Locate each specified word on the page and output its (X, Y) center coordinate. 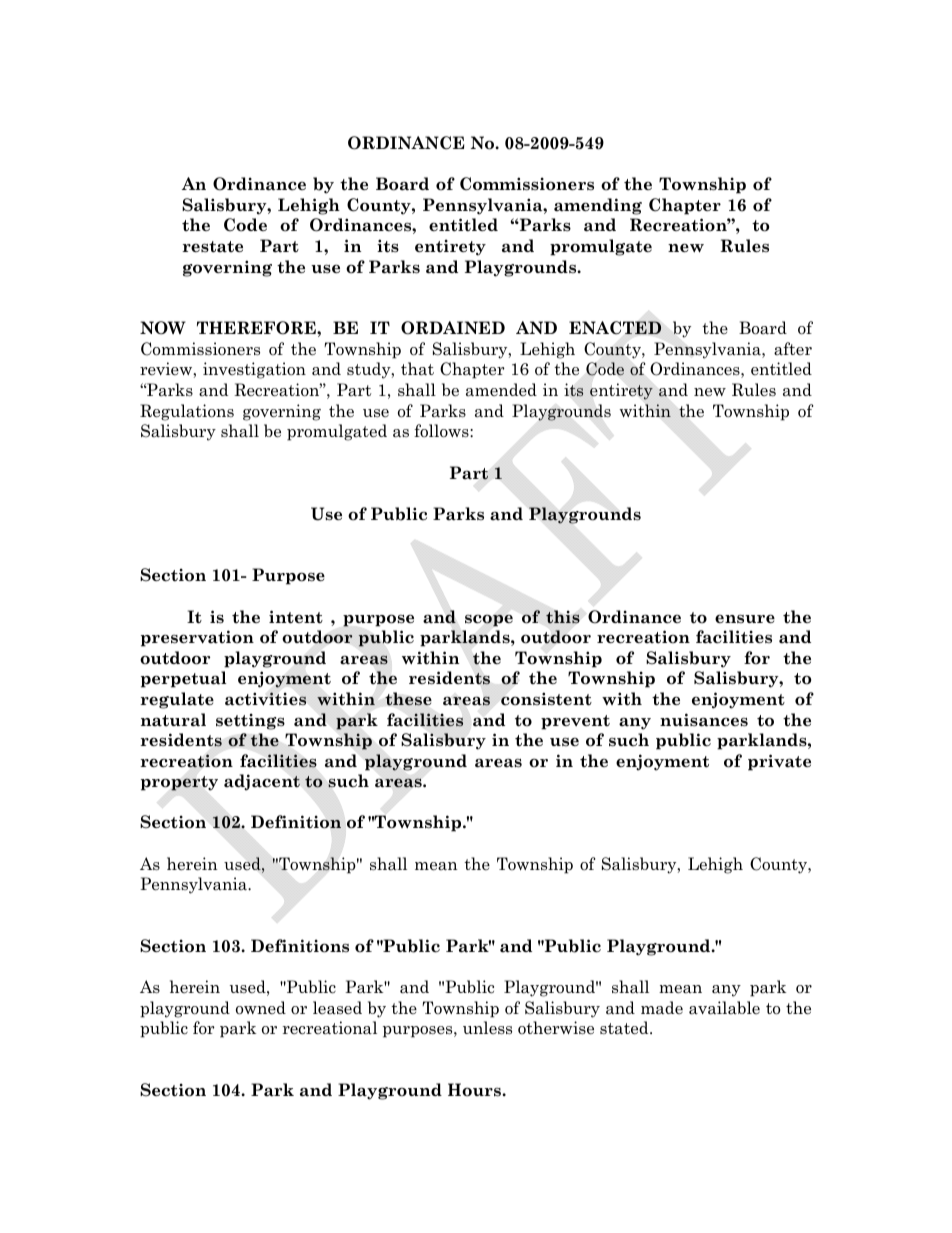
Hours (475, 1090)
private (779, 762)
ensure (745, 618)
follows (442, 431)
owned (261, 1008)
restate (212, 247)
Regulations (187, 412)
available (724, 1008)
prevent (575, 722)
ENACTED (615, 328)
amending (598, 206)
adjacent (262, 782)
